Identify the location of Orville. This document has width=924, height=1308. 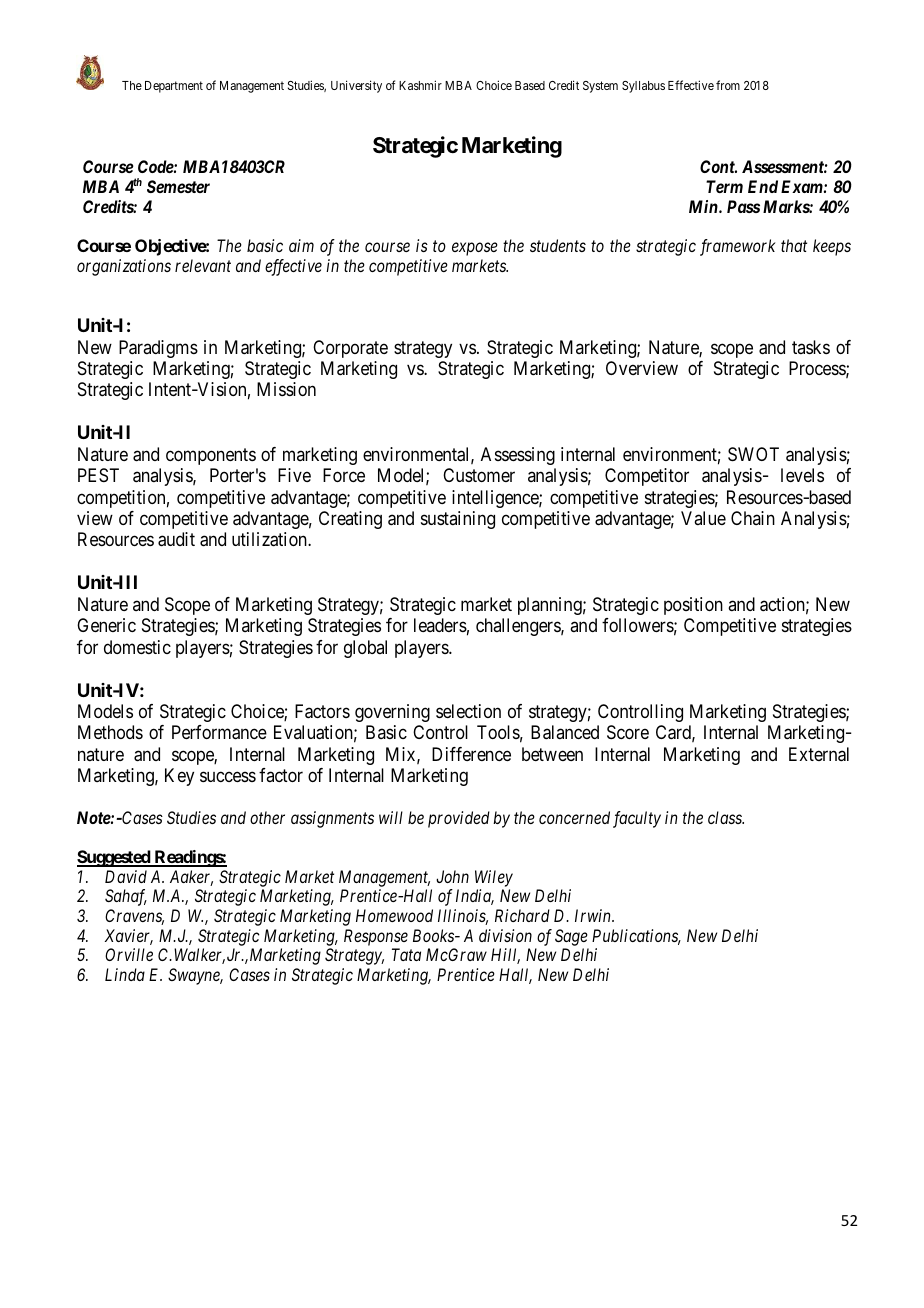
(129, 954).
